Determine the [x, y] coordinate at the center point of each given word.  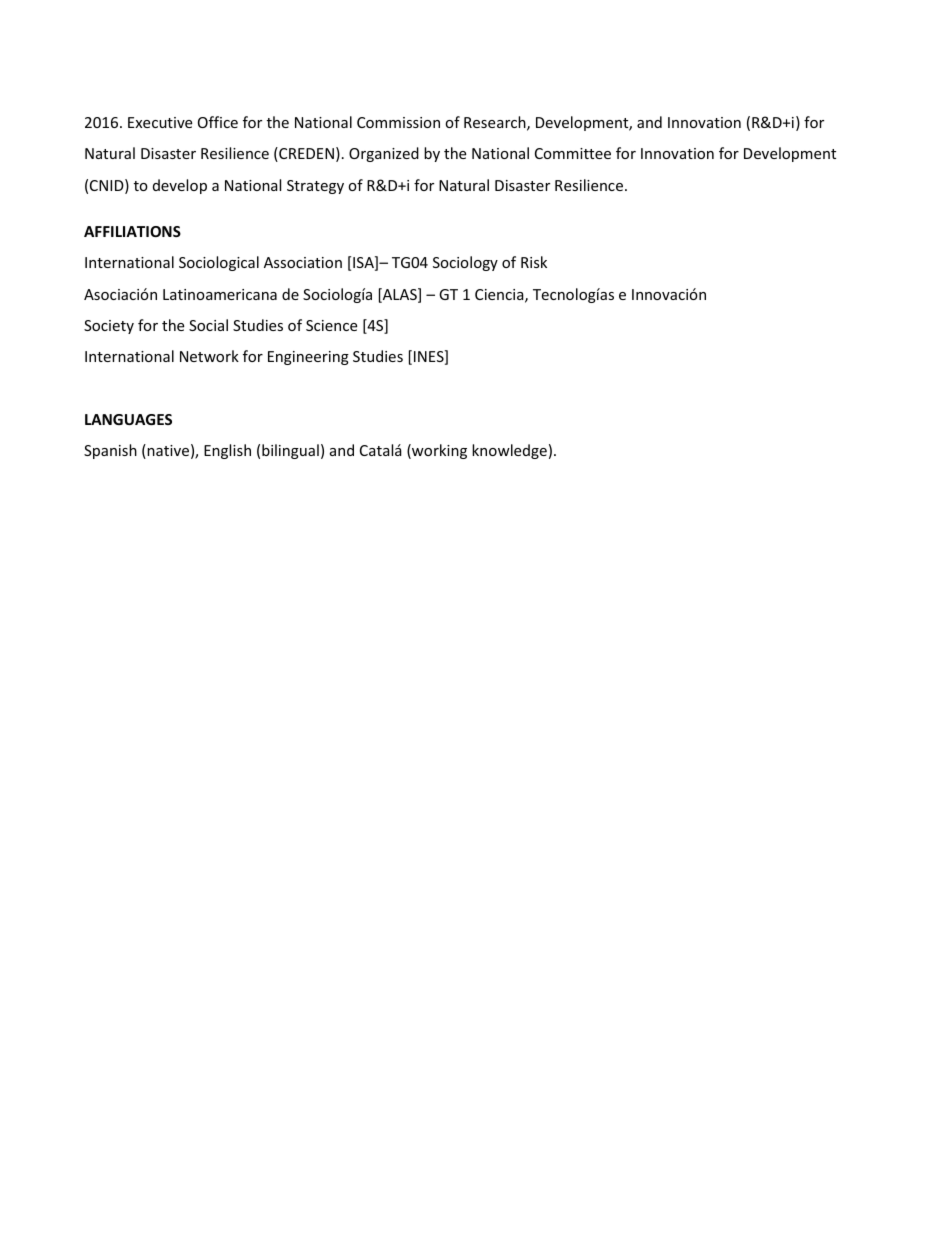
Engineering [308, 358]
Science [331, 325]
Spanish [110, 451]
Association [303, 262]
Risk [534, 262]
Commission [398, 122]
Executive [160, 122]
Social [208, 325]
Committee [573, 153]
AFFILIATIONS [132, 231]
